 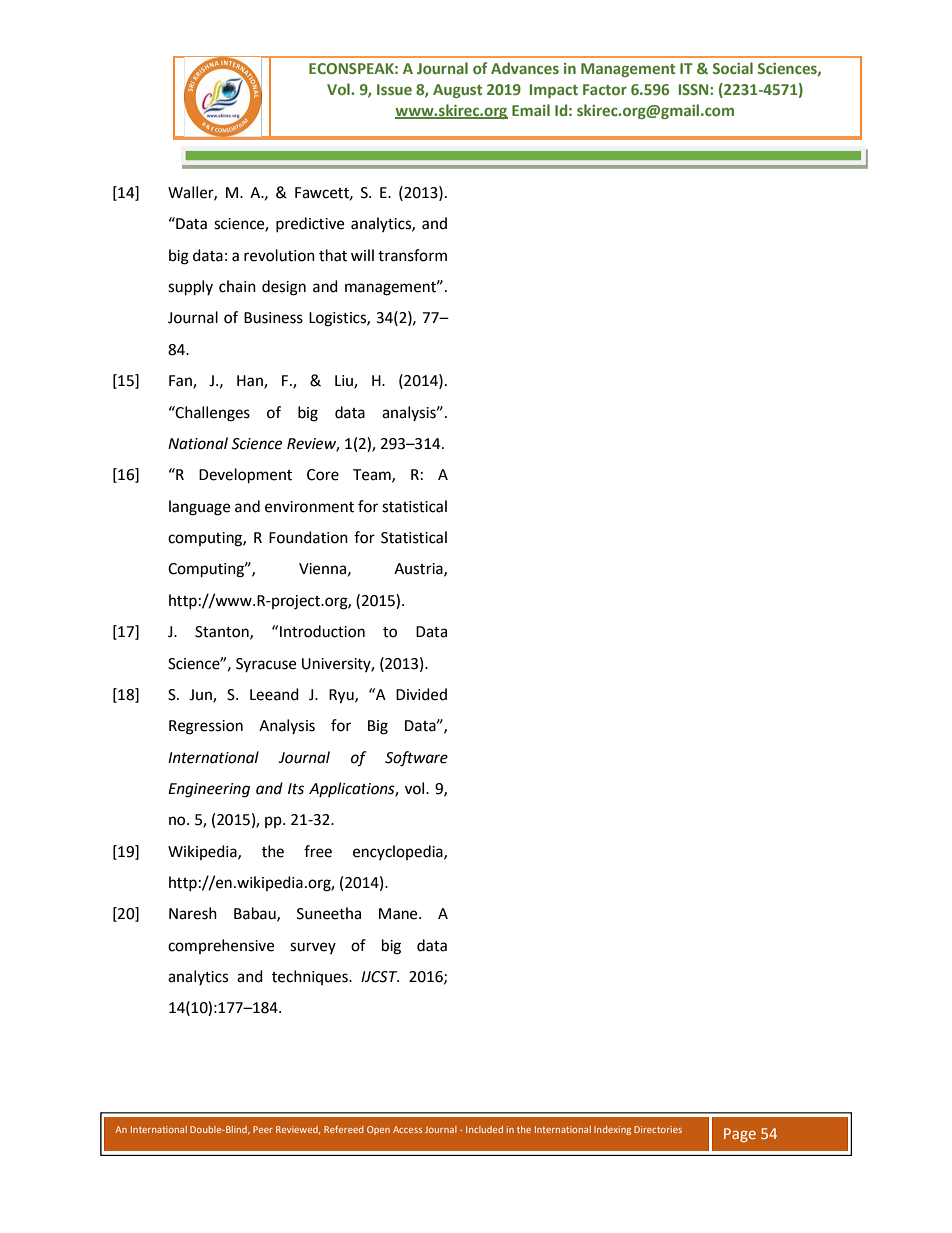 I want to click on Core, so click(x=323, y=475).
